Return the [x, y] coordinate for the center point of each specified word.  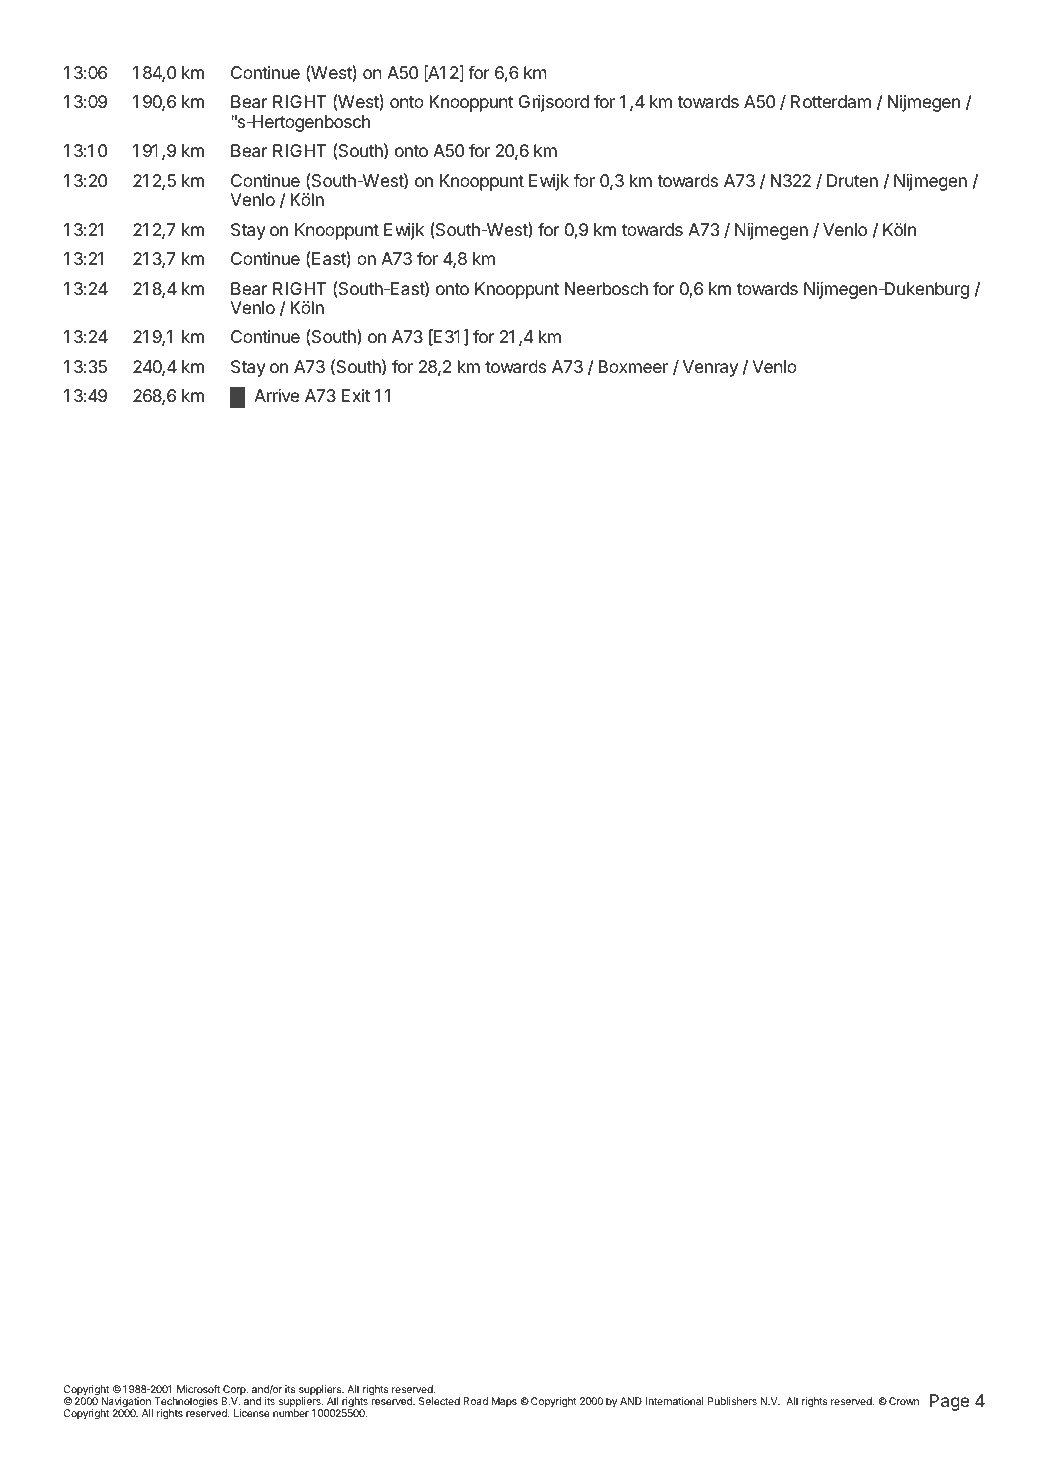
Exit [356, 395]
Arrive [276, 395]
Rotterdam [831, 101]
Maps [504, 1402]
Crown [904, 1401]
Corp [234, 1391]
